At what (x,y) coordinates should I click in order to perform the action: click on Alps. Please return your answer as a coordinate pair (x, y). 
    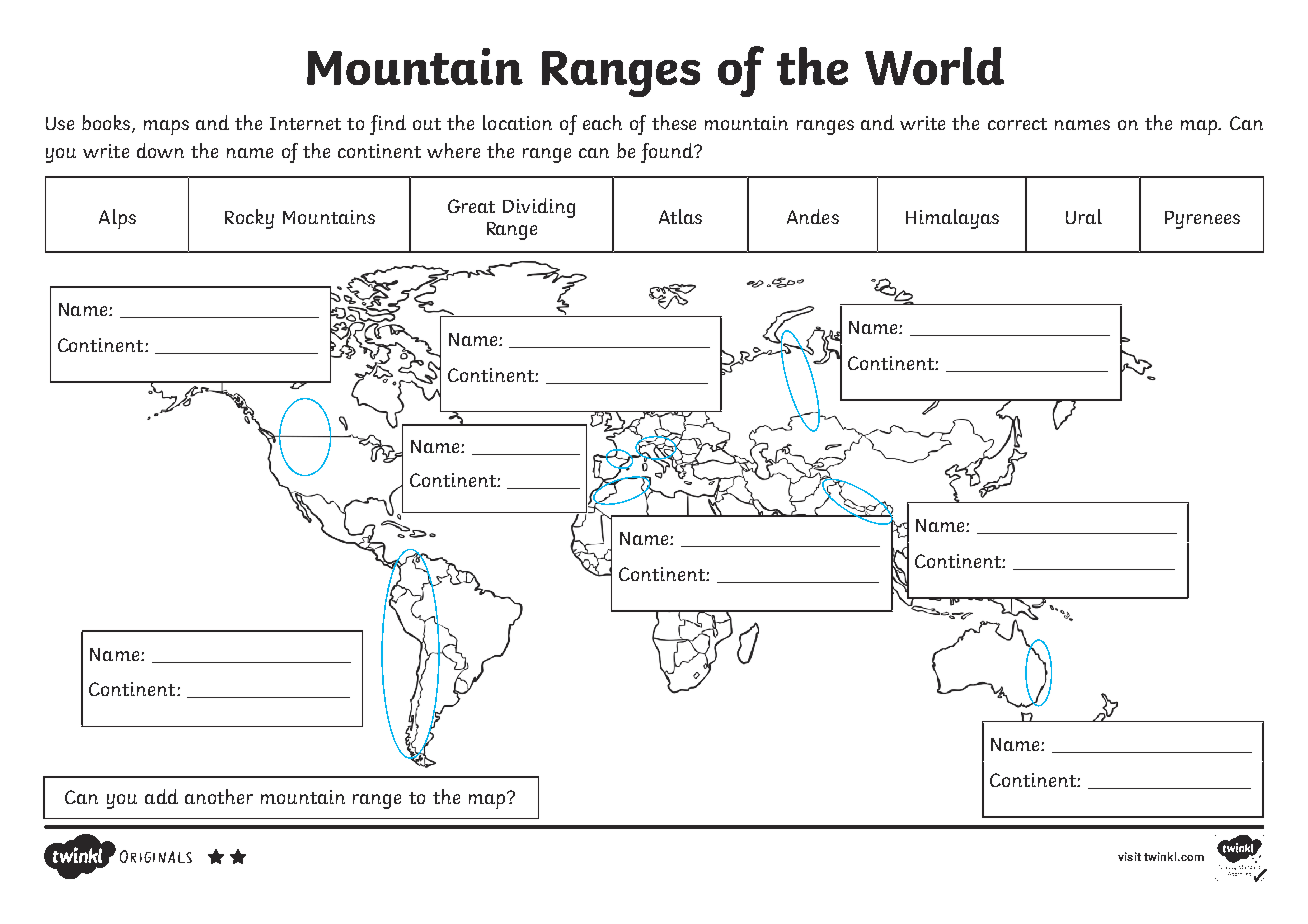
    Looking at the image, I should click on (117, 219).
